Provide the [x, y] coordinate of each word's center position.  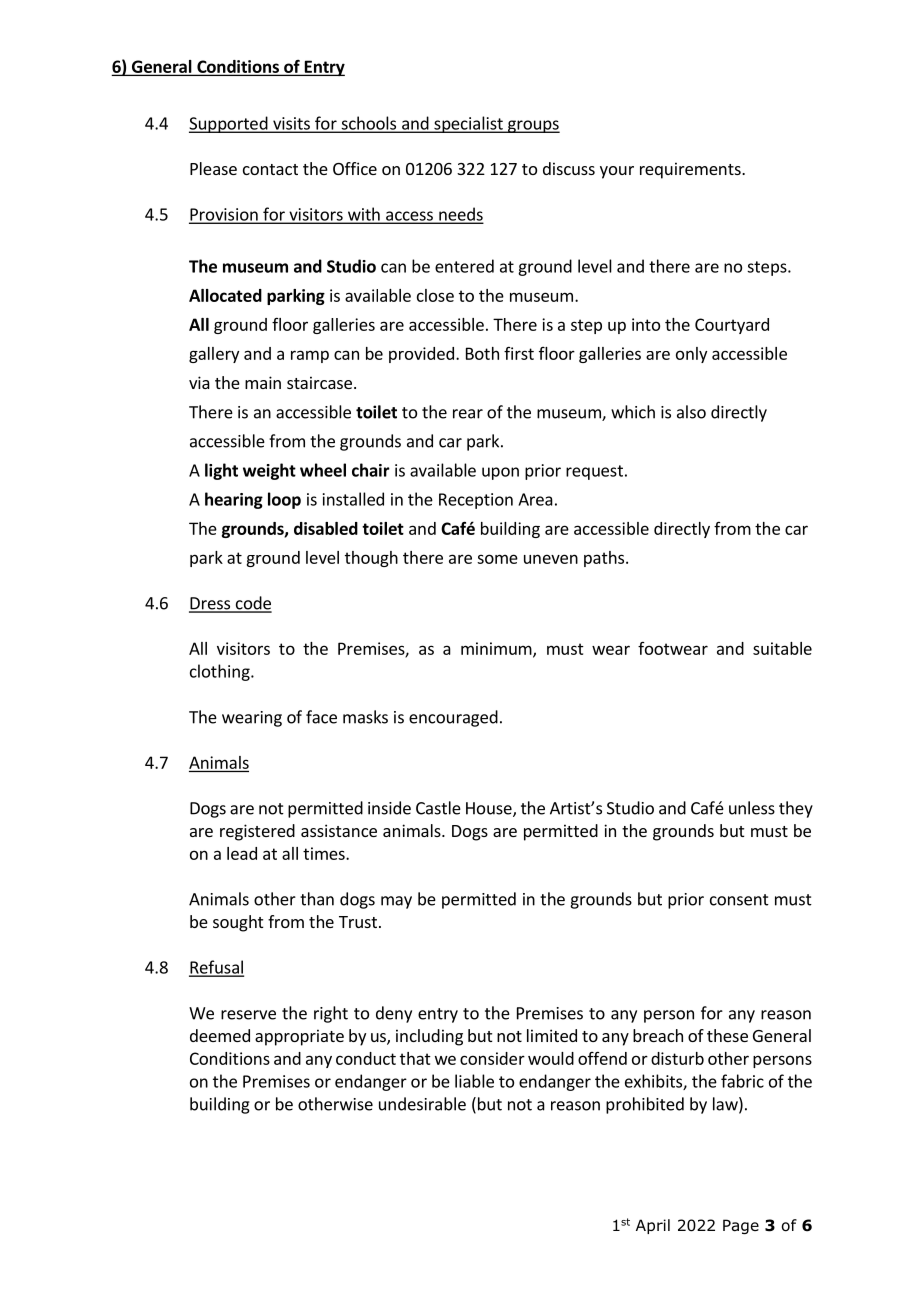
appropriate [299, 1037]
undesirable [422, 1104]
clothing [221, 672]
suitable [782, 648]
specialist [468, 124]
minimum [497, 649]
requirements [691, 170]
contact [270, 169]
